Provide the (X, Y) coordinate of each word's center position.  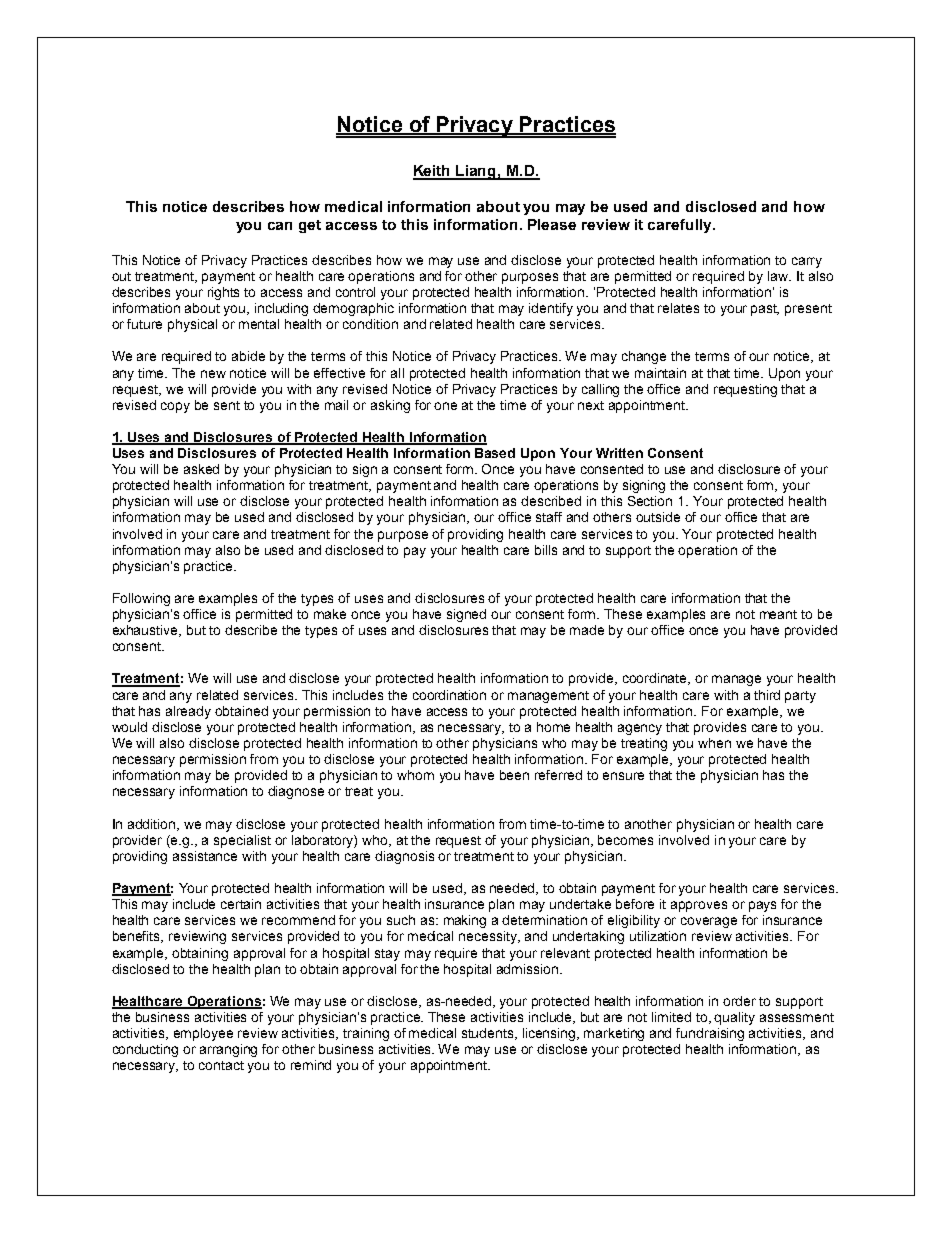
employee (203, 1034)
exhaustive (147, 631)
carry (807, 262)
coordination (449, 695)
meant (778, 614)
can (280, 226)
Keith (433, 172)
